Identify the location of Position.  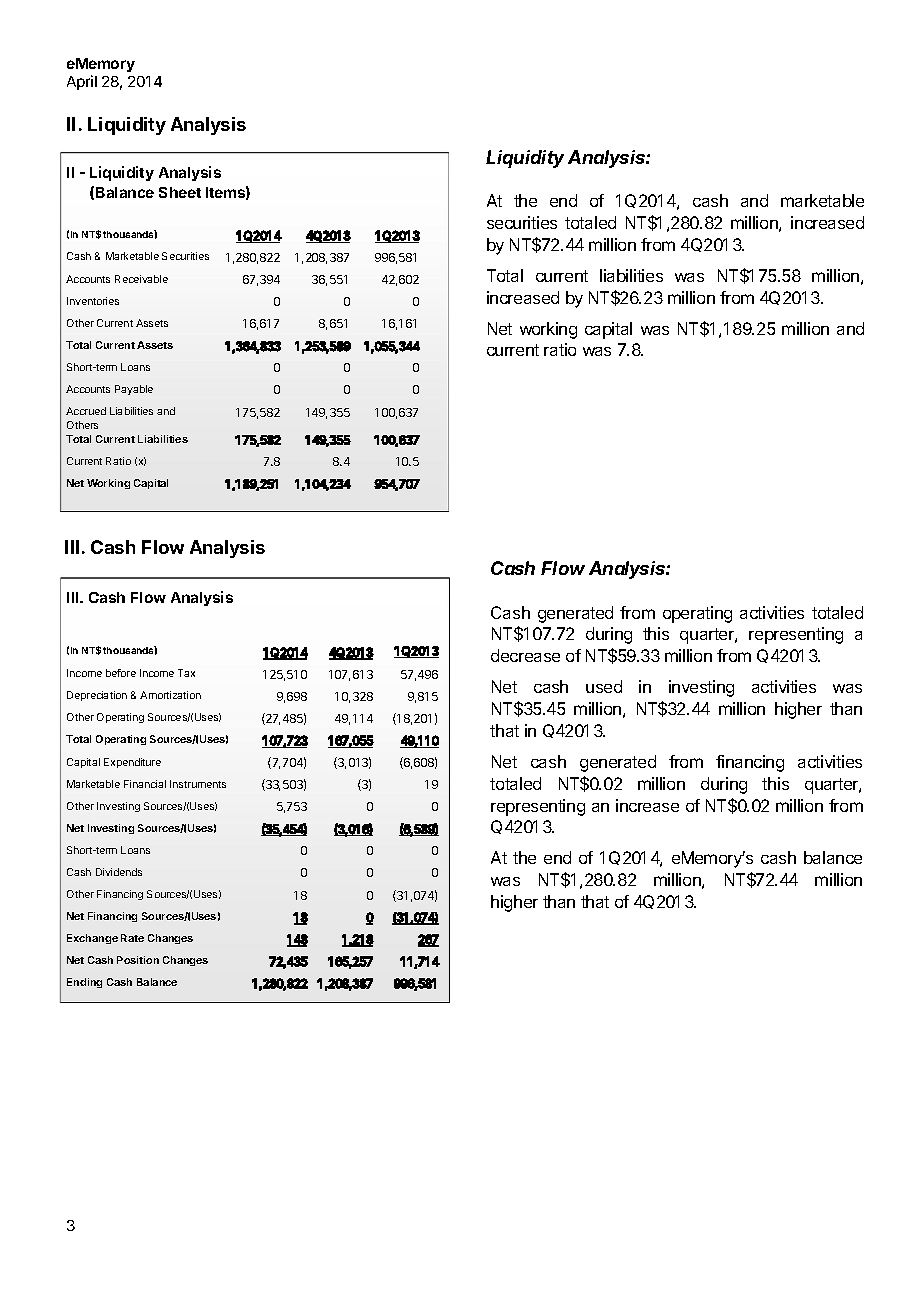
(138, 960).
